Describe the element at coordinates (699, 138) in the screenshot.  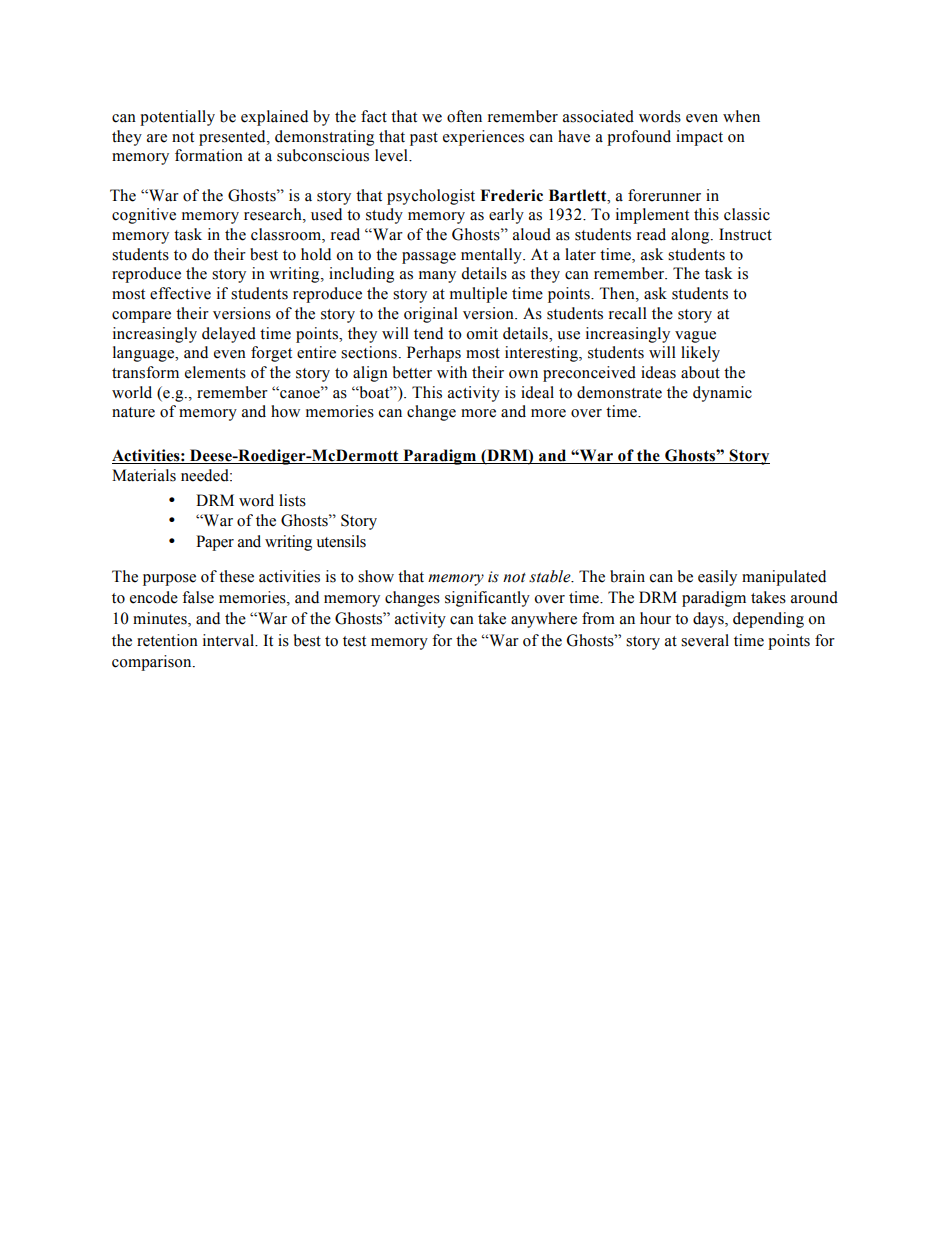
I see `impact` at that location.
